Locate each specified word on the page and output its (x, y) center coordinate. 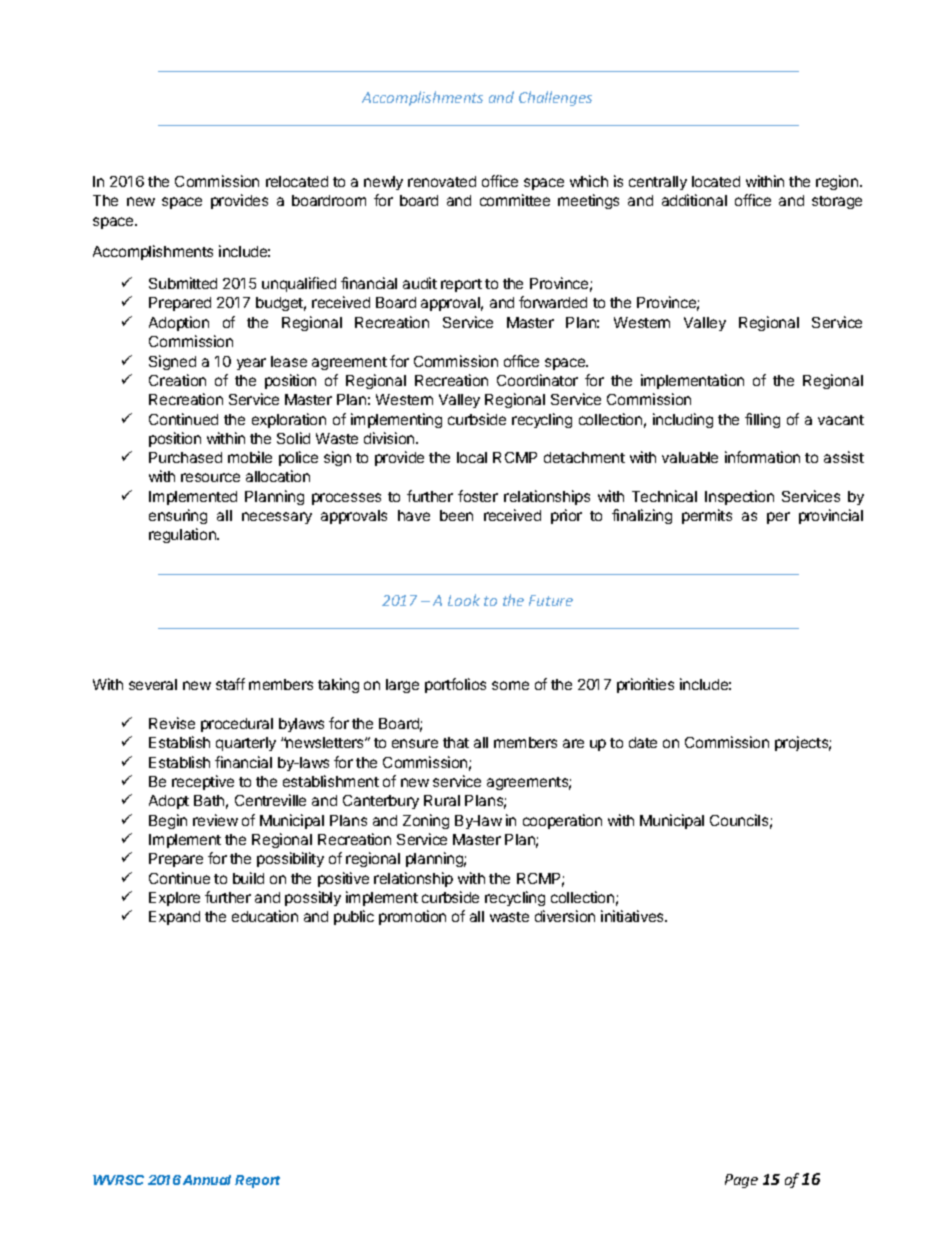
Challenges (555, 98)
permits (707, 516)
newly (383, 183)
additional (694, 200)
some (510, 685)
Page (741, 1181)
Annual (207, 1180)
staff (230, 684)
